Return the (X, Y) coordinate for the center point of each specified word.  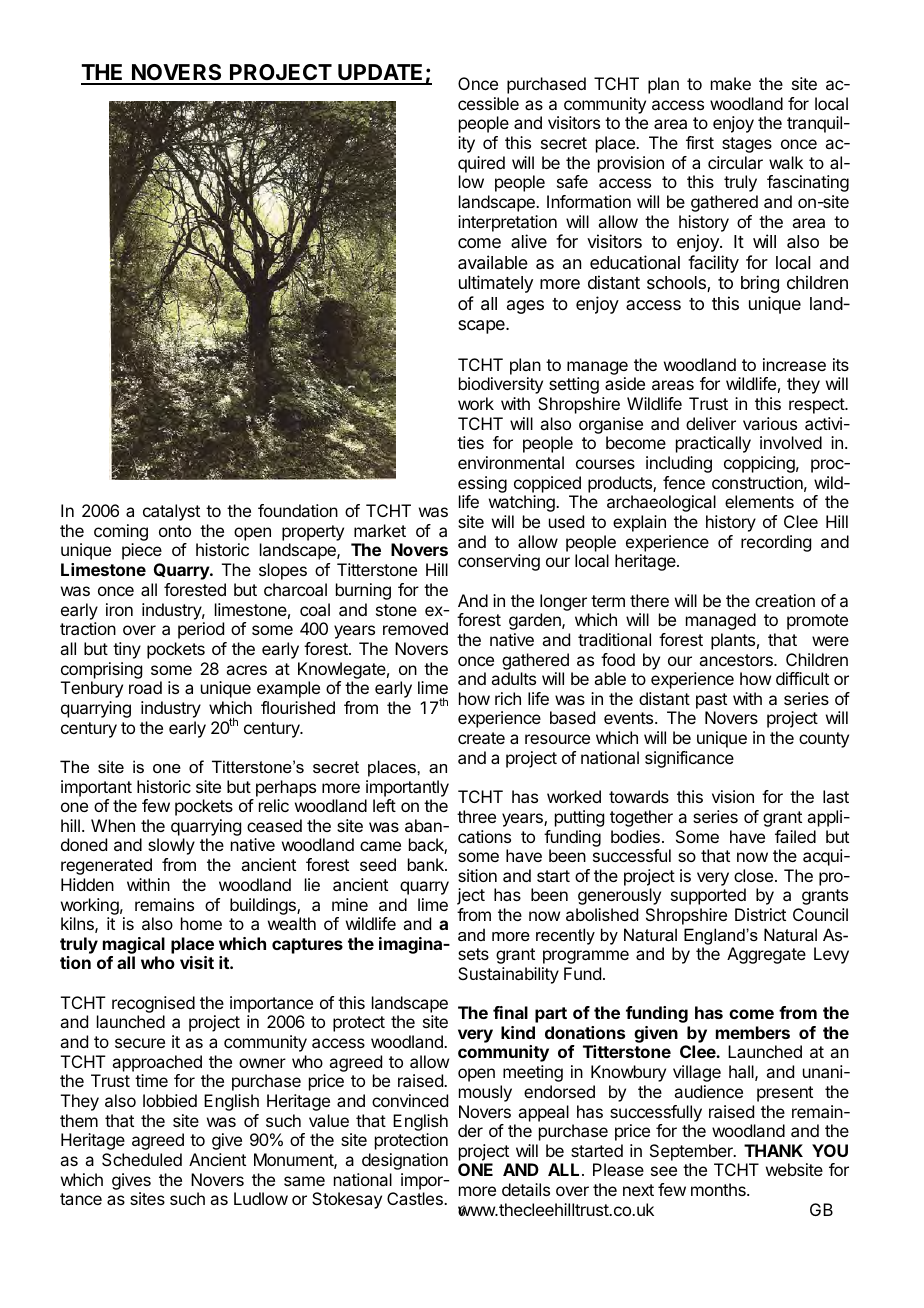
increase (794, 364)
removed (415, 628)
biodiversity (501, 385)
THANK (773, 1150)
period (201, 630)
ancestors (737, 660)
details (526, 1189)
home (201, 923)
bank (427, 864)
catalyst (171, 512)
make (731, 83)
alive (529, 241)
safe (572, 181)
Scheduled (142, 1159)
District (760, 914)
